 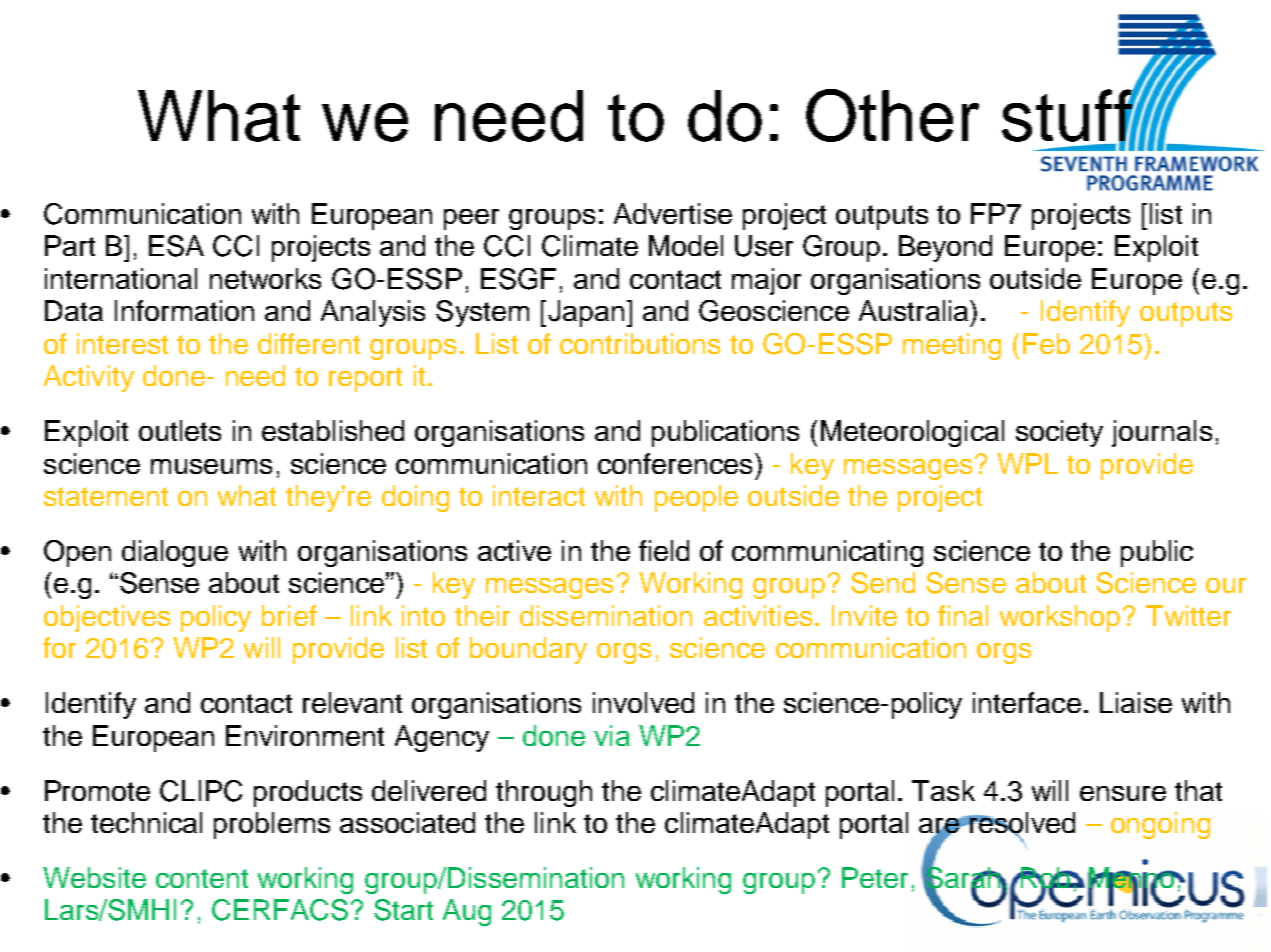 What do you see at coordinates (696, 498) in the document?
I see `people` at bounding box center [696, 498].
